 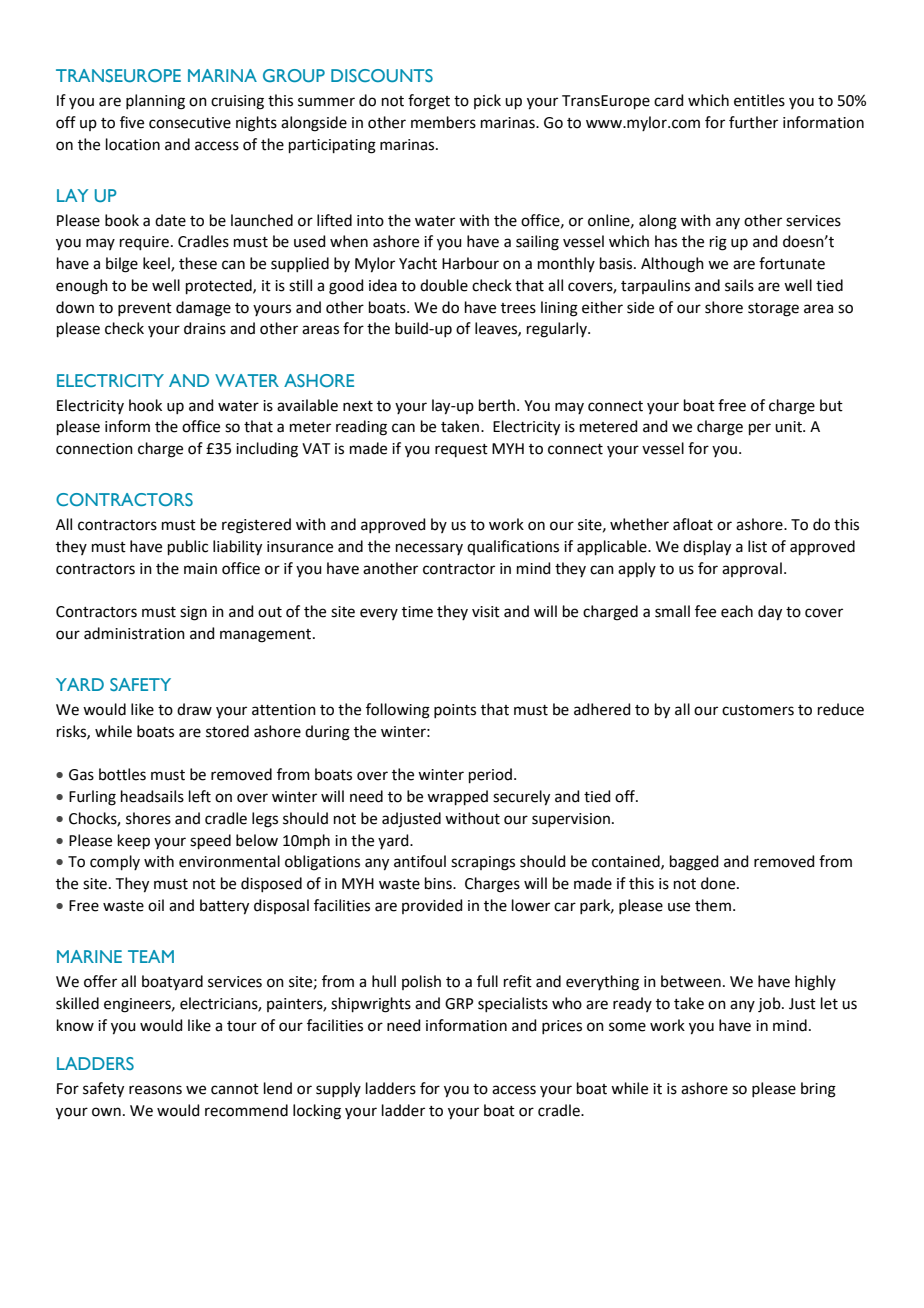 What do you see at coordinates (818, 1090) in the screenshot?
I see `bring` at bounding box center [818, 1090].
